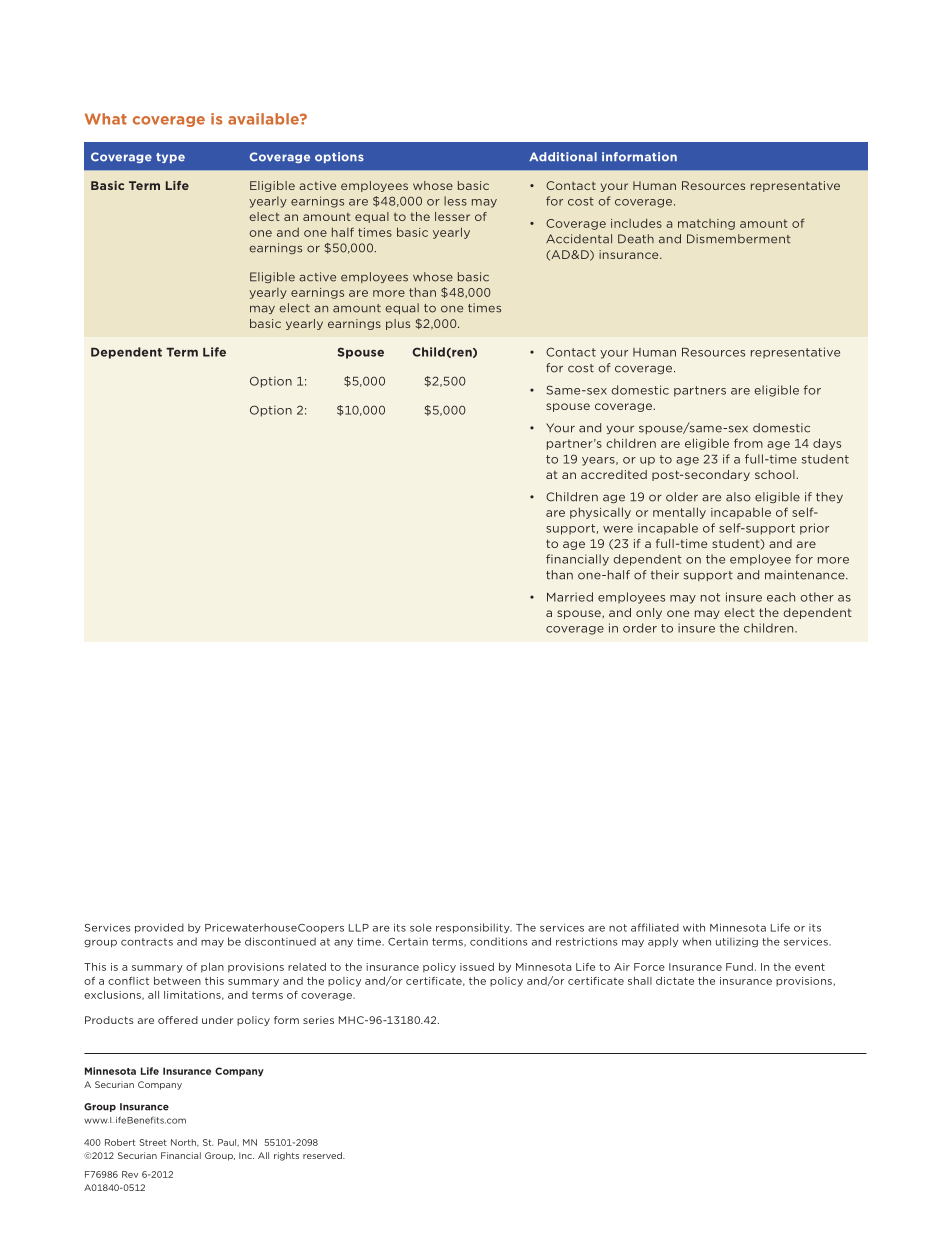 This screenshot has width=952, height=1233. What do you see at coordinates (212, 968) in the screenshot?
I see `plan` at bounding box center [212, 968].
